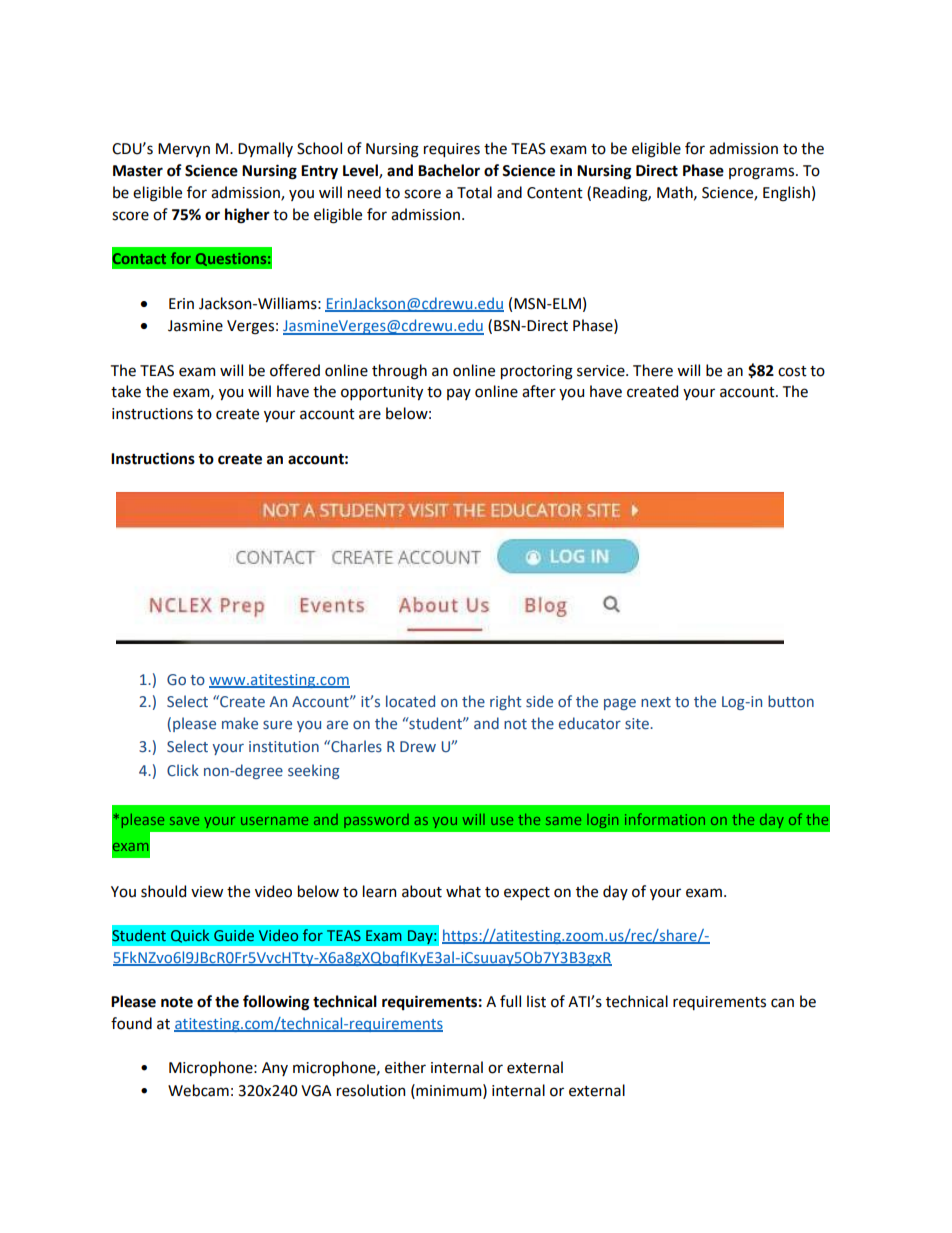 The image size is (952, 1233). What do you see at coordinates (184, 821) in the screenshot?
I see `save` at bounding box center [184, 821].
